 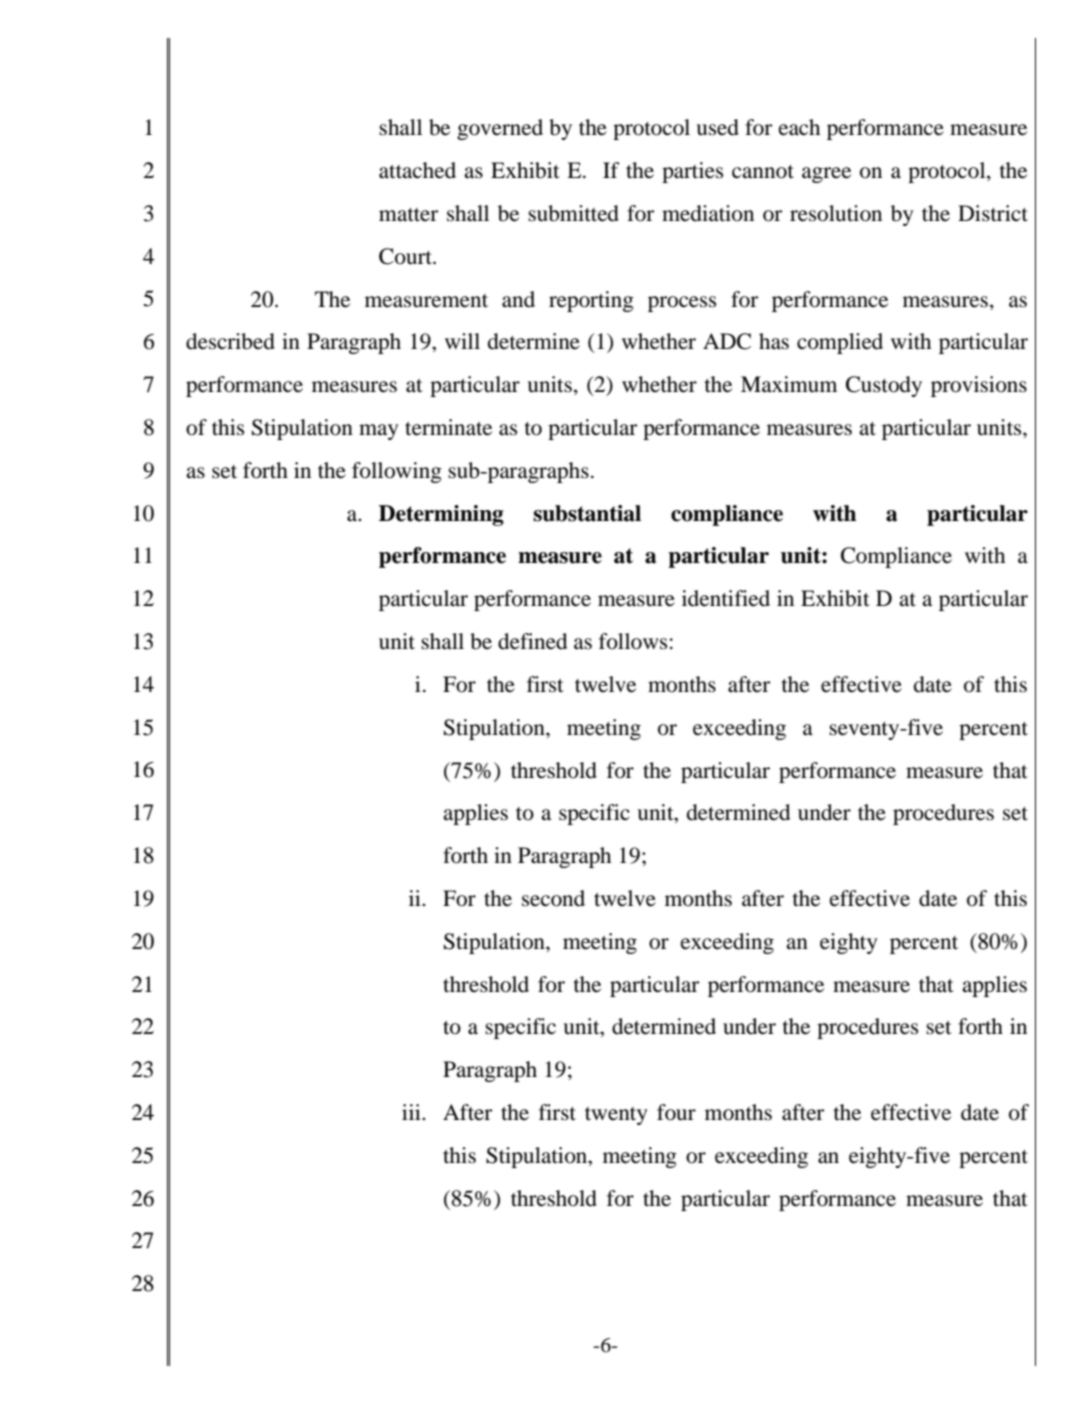 I want to click on attached, so click(x=417, y=170).
